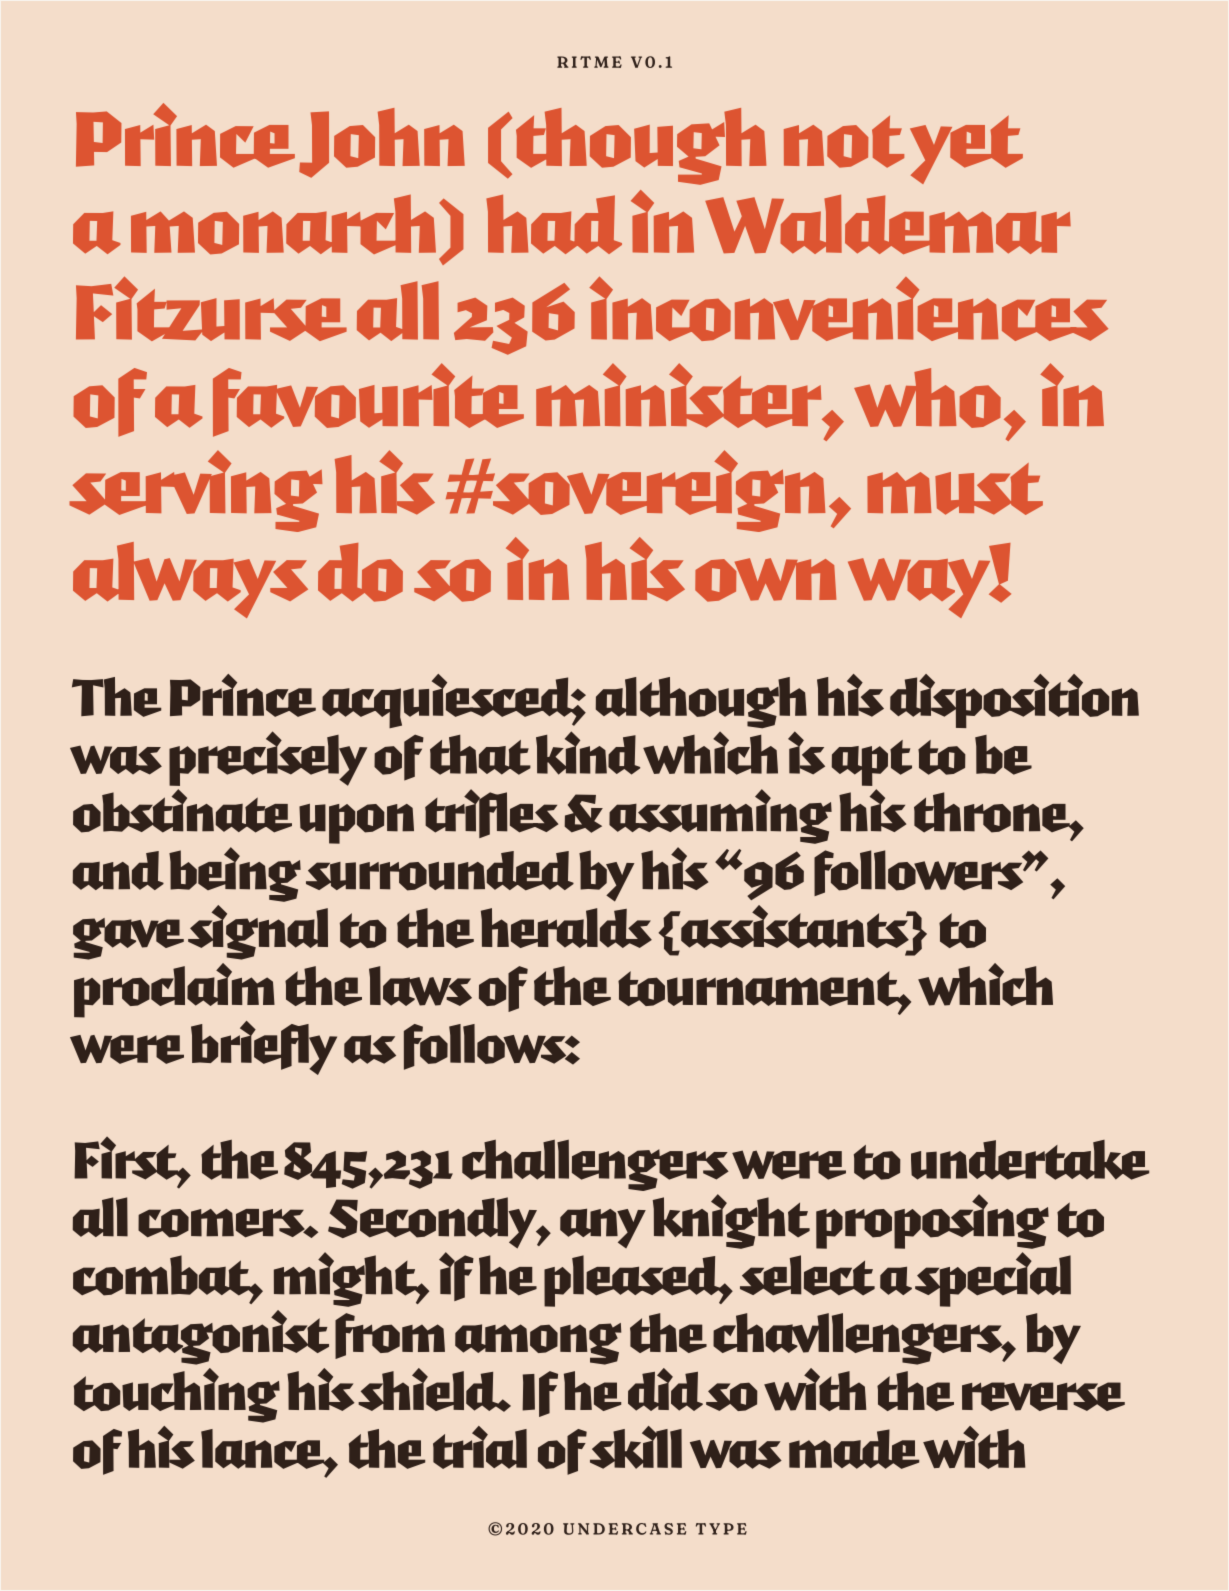  Describe the element at coordinates (966, 150) in the screenshot. I see `yet` at that location.
